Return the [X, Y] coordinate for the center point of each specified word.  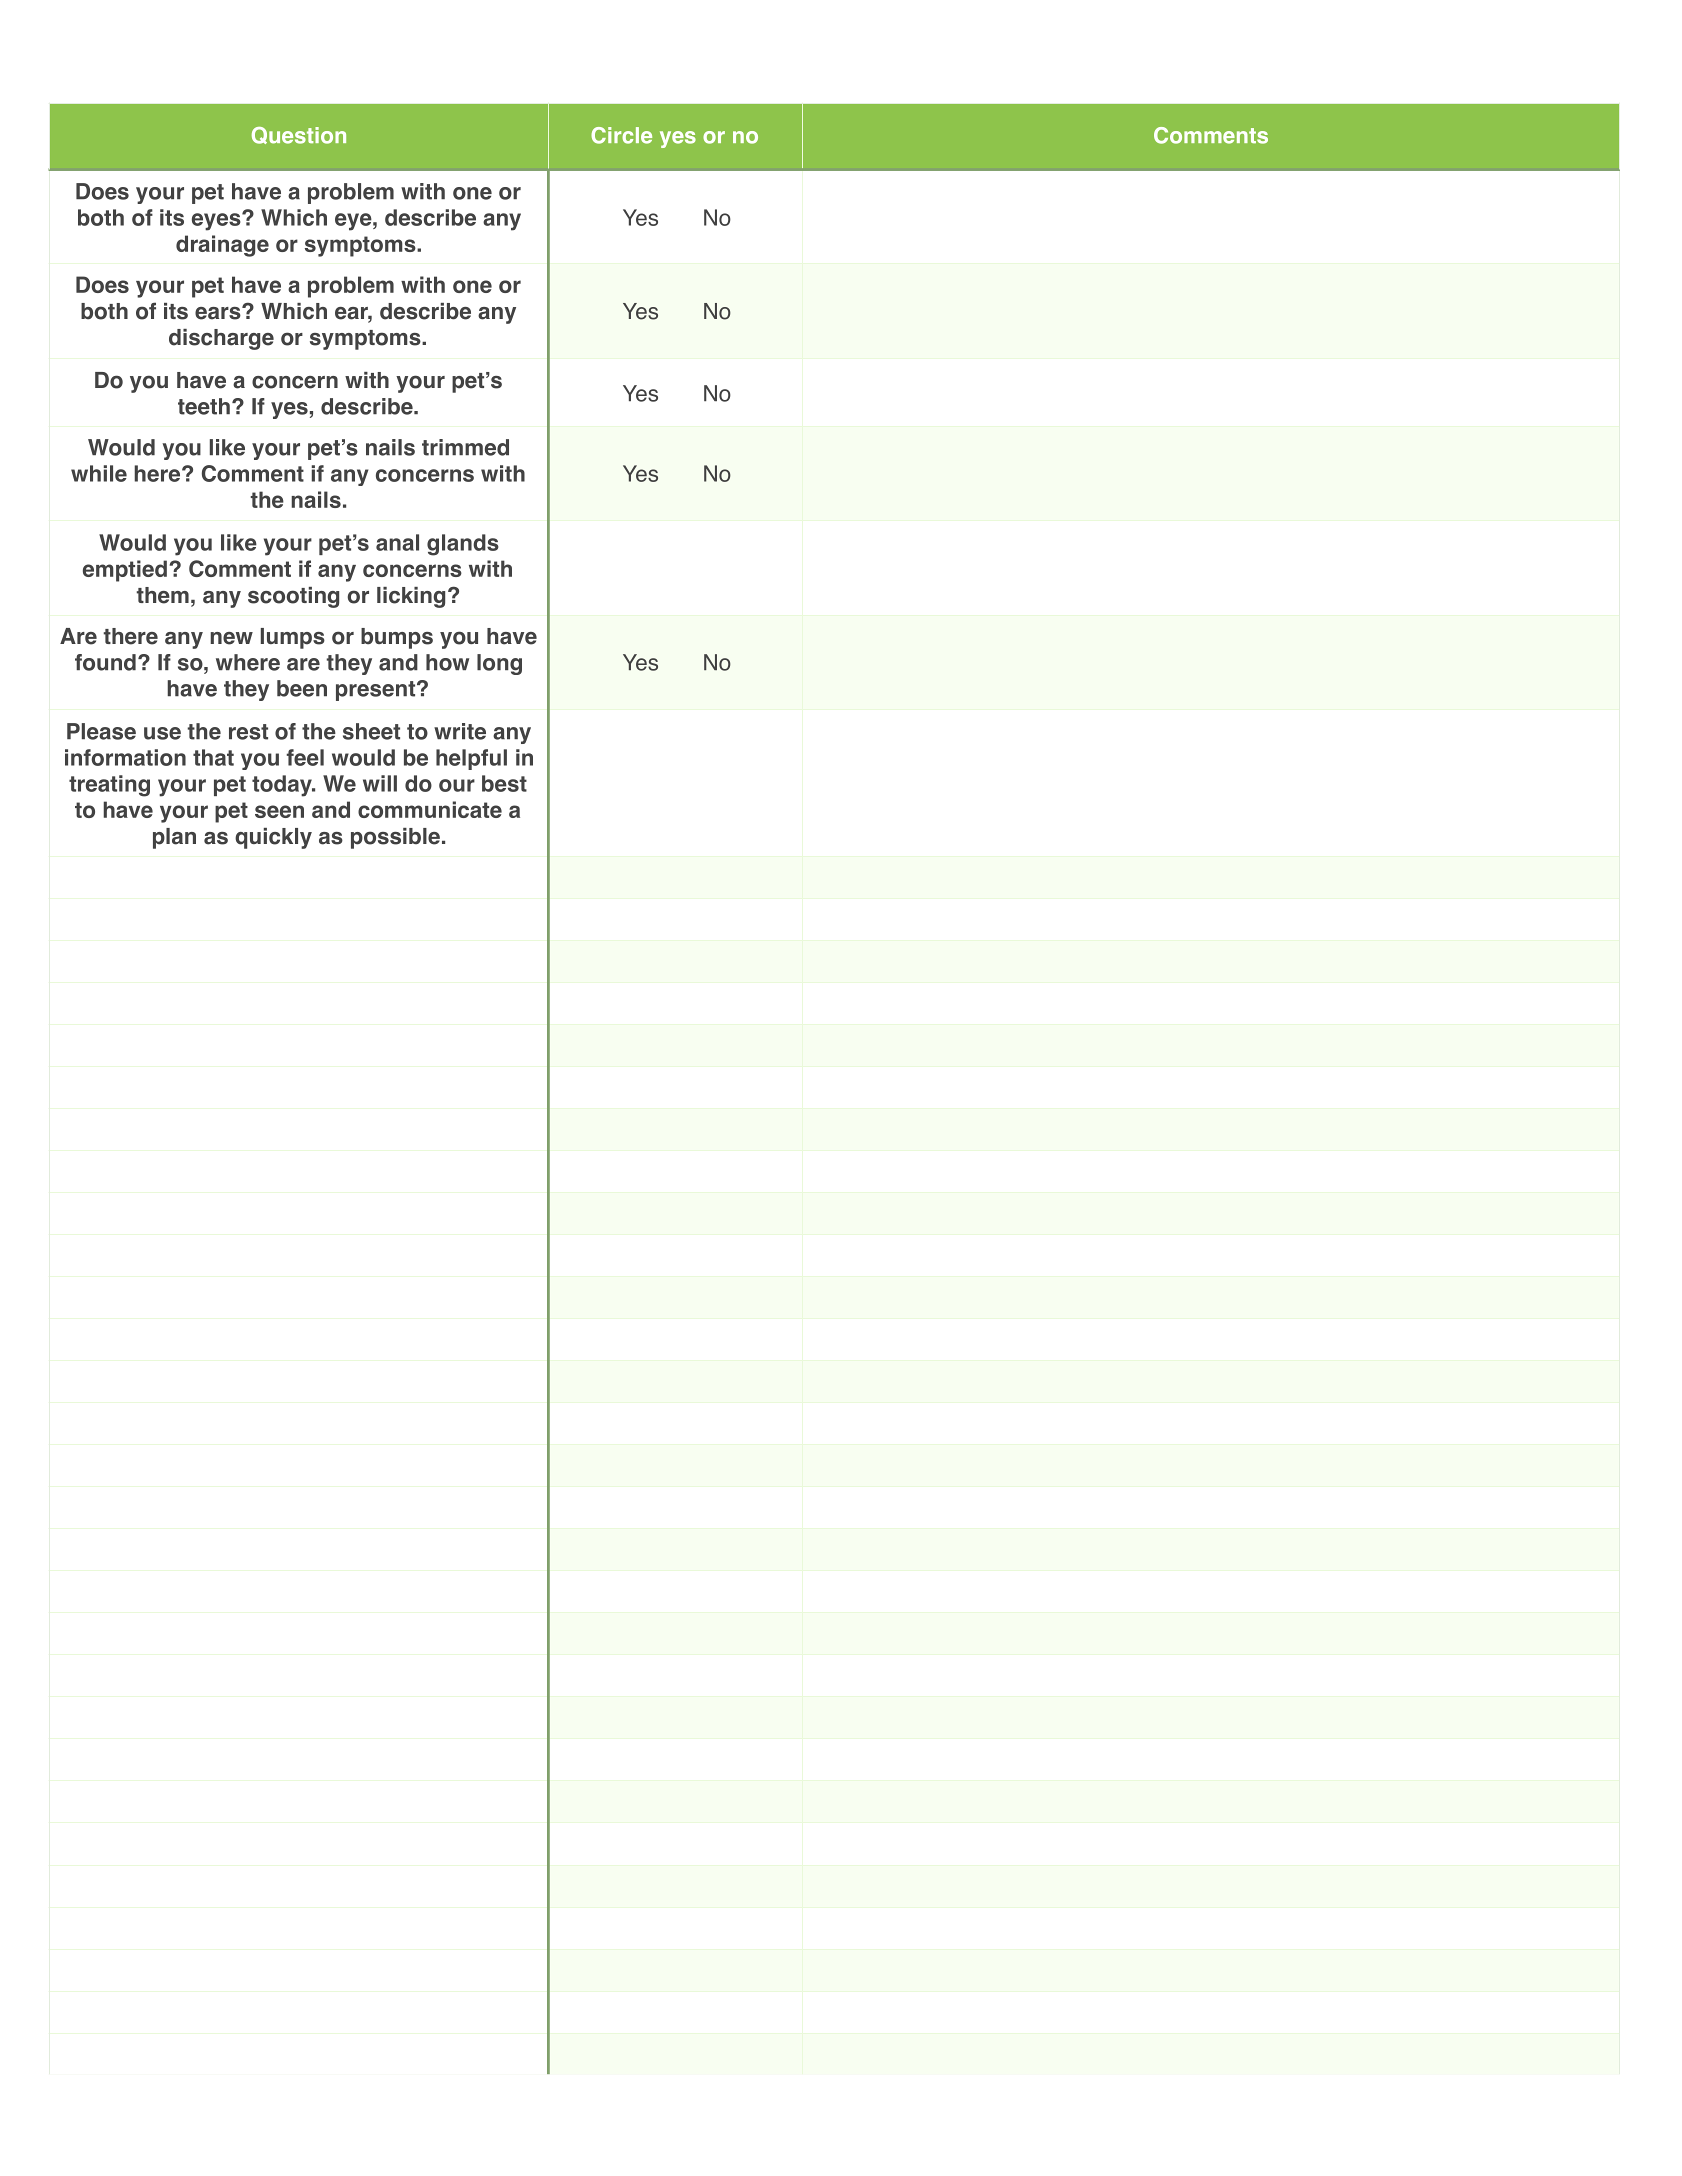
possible [395, 838]
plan [174, 838]
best [504, 783]
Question [299, 135]
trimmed [465, 447]
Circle [621, 135]
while [99, 473]
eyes [217, 221]
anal [397, 542]
